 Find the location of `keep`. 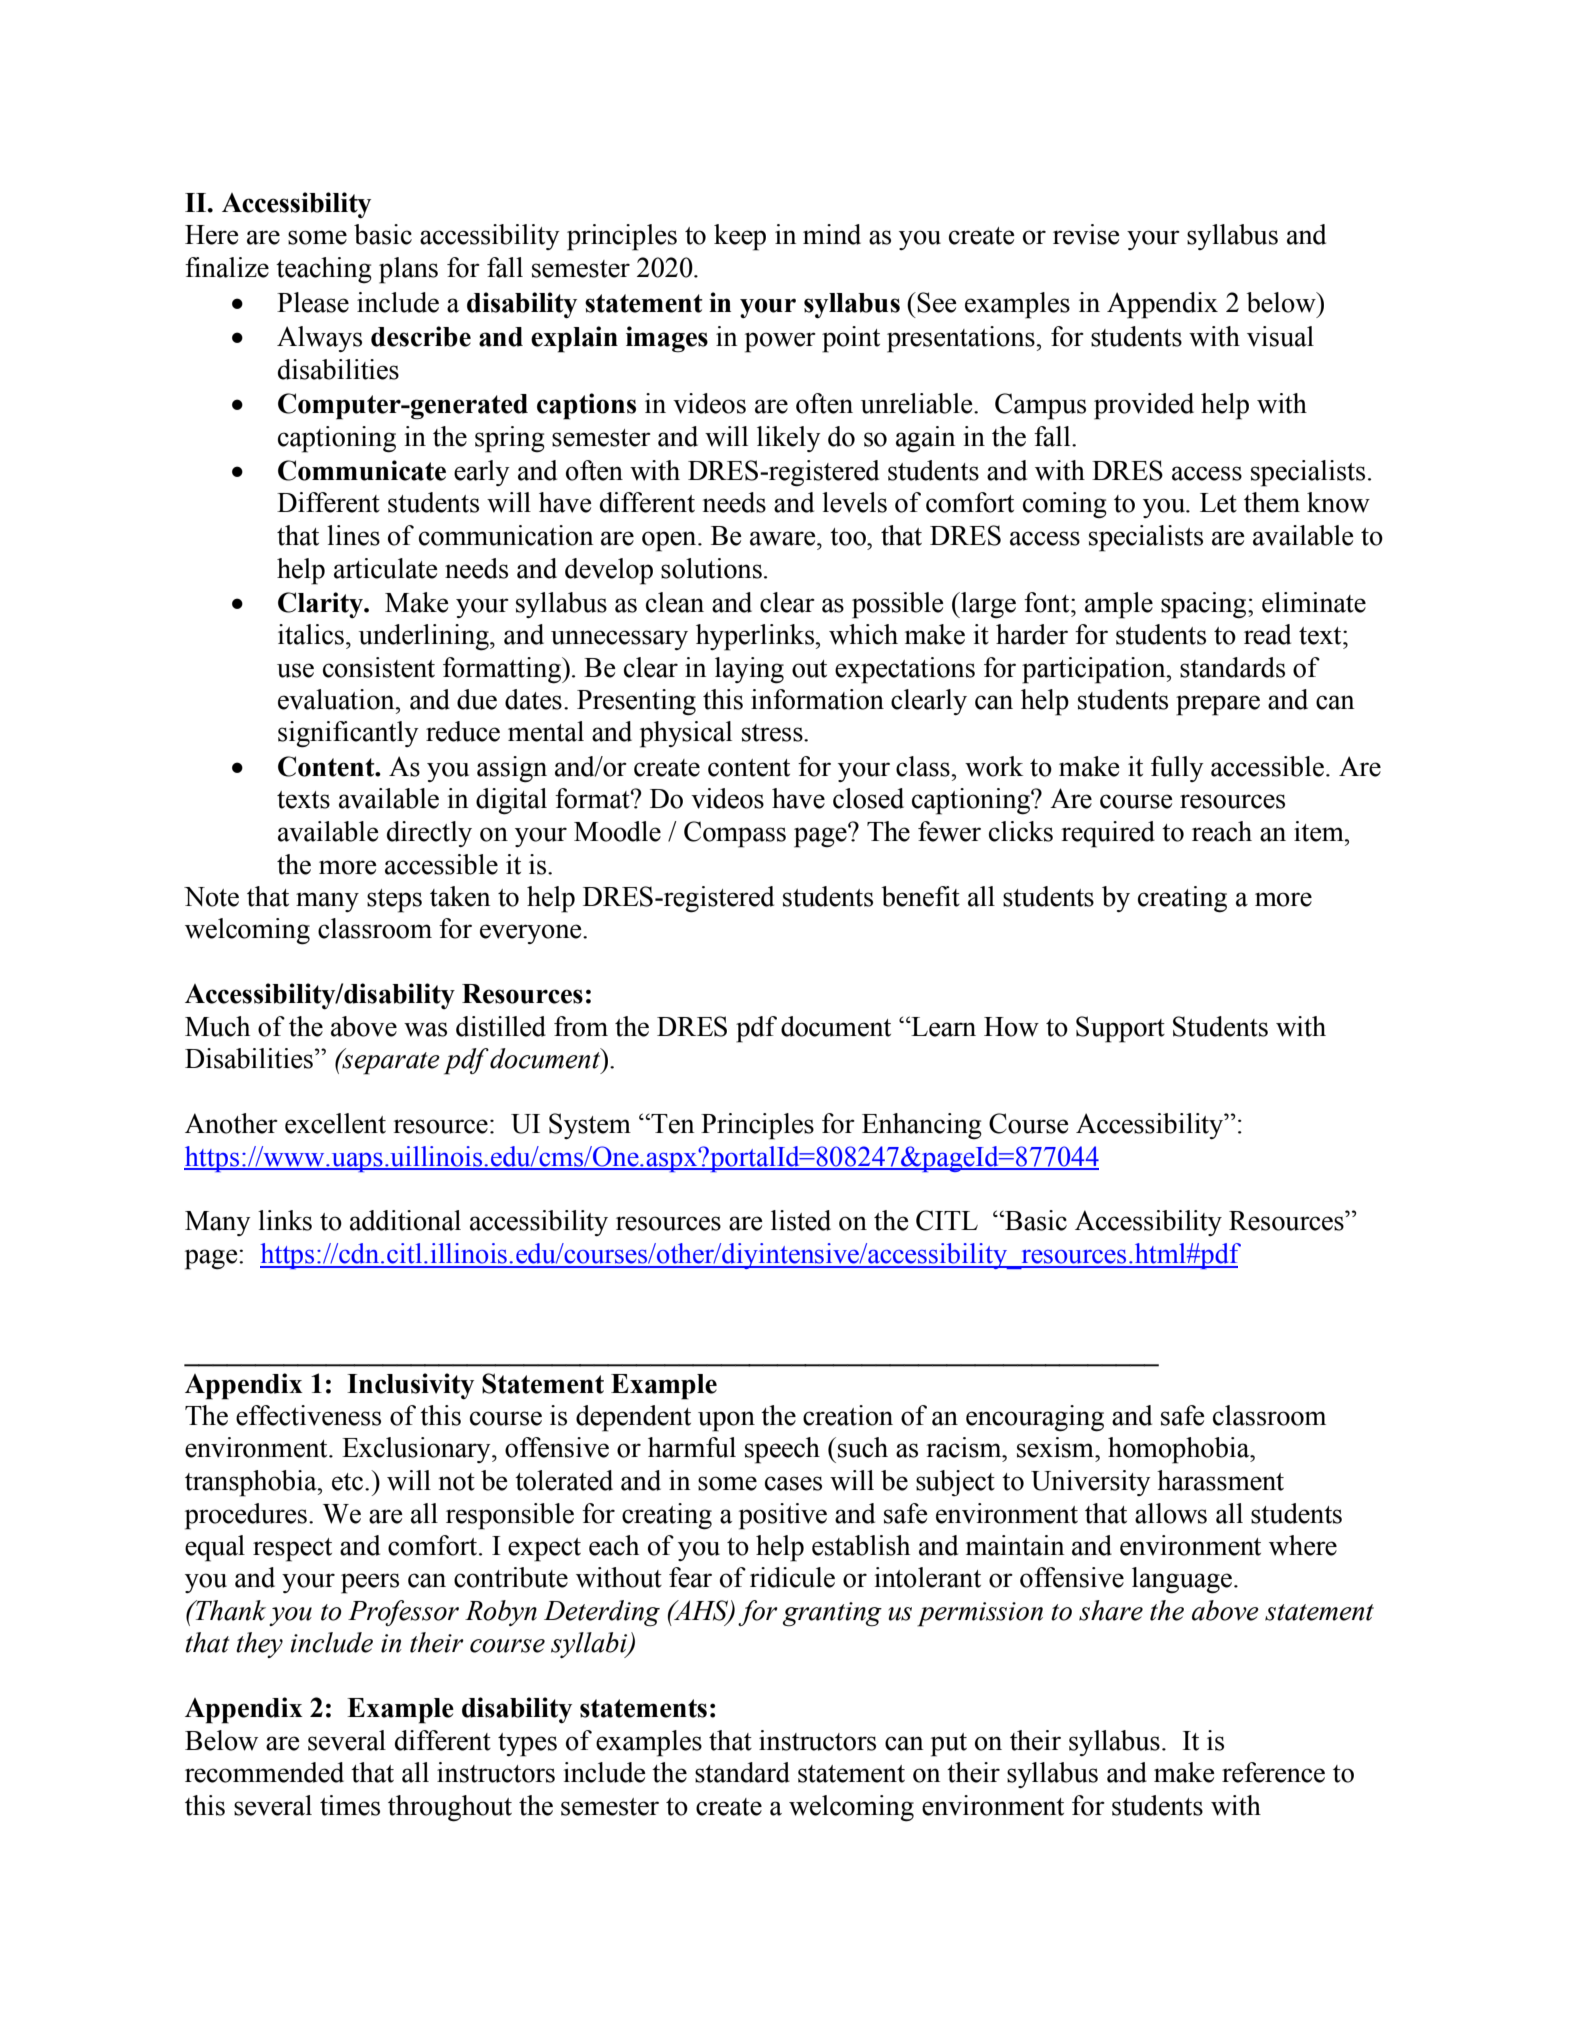

keep is located at coordinates (740, 237).
